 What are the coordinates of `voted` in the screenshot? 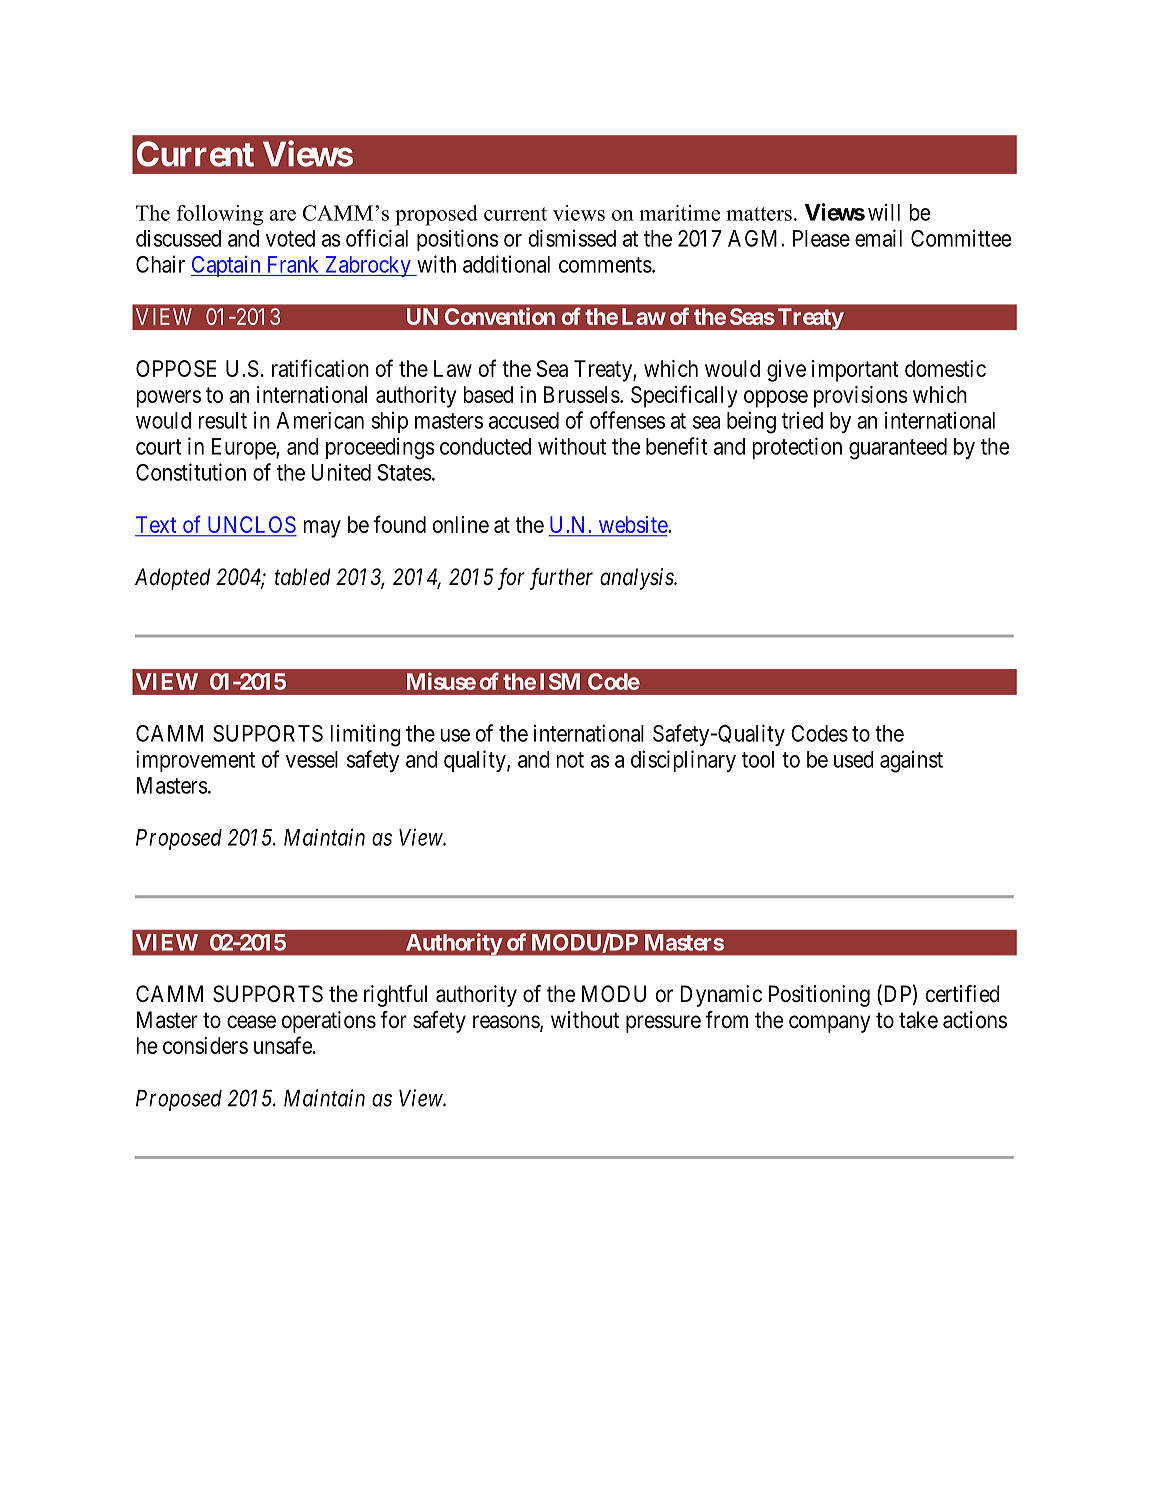 It's located at (290, 238).
